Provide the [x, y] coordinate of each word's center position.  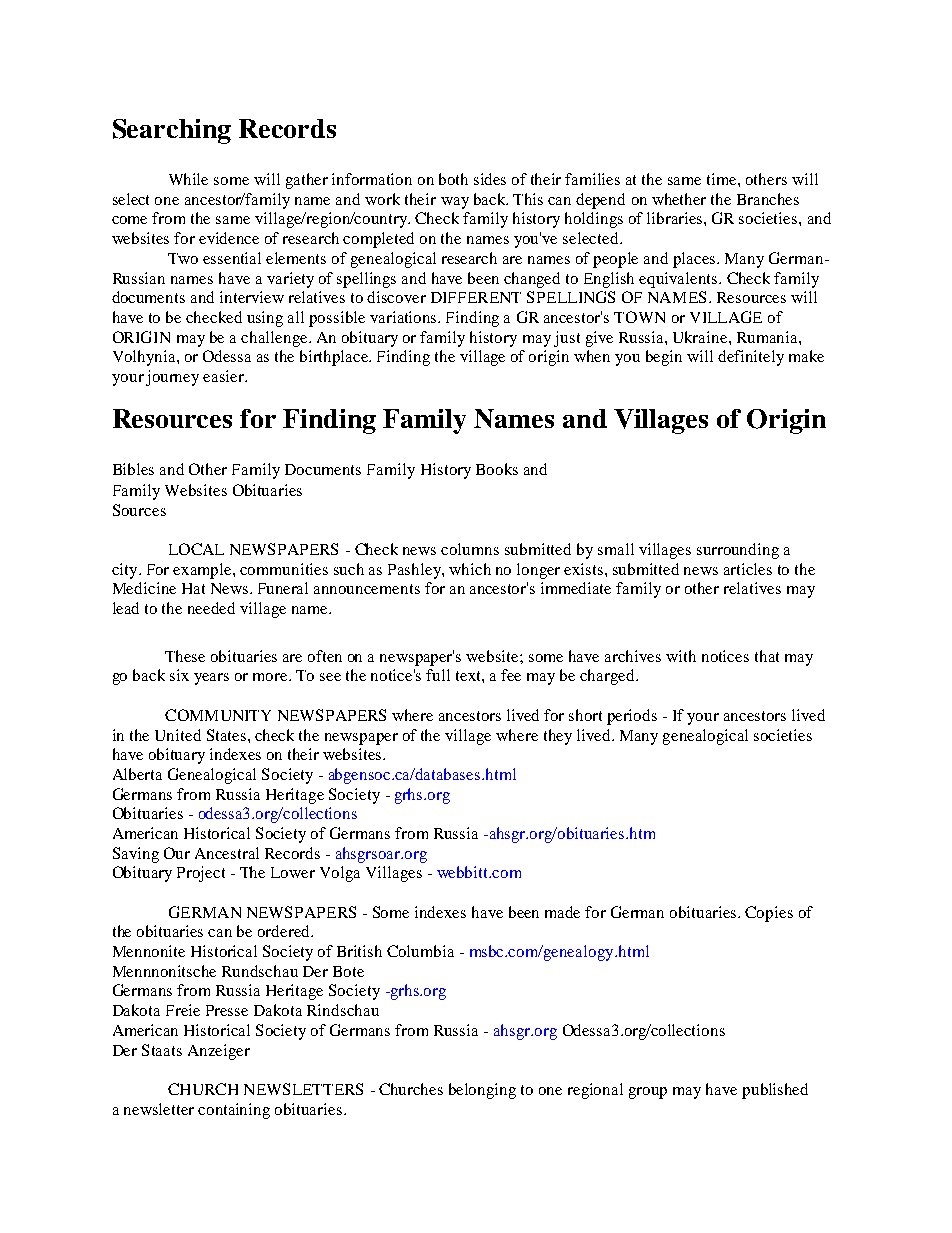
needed [211, 608]
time [723, 179]
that [767, 656]
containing [234, 1111]
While [188, 179]
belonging [482, 1091]
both [453, 179]
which [470, 569]
